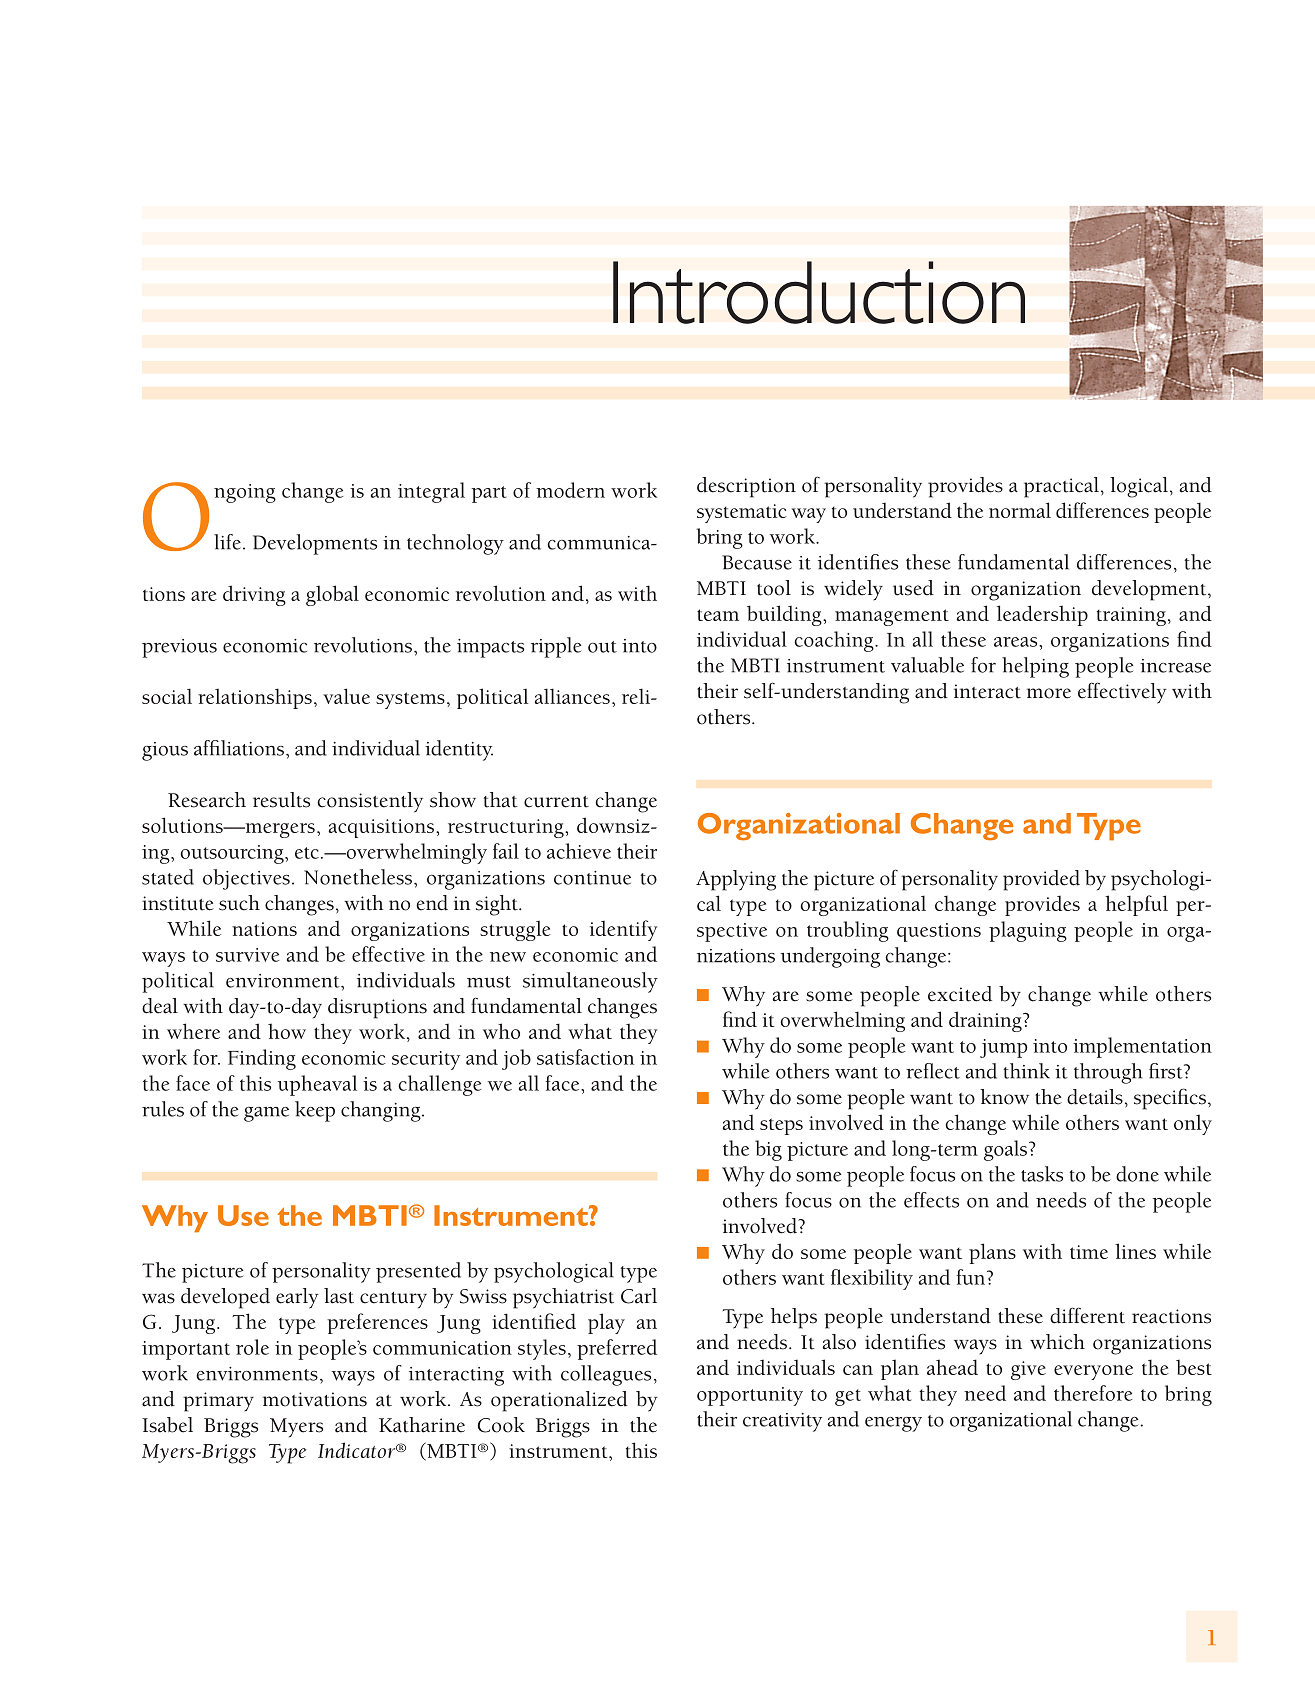  Describe the element at coordinates (1042, 615) in the screenshot. I see `leadership` at that location.
